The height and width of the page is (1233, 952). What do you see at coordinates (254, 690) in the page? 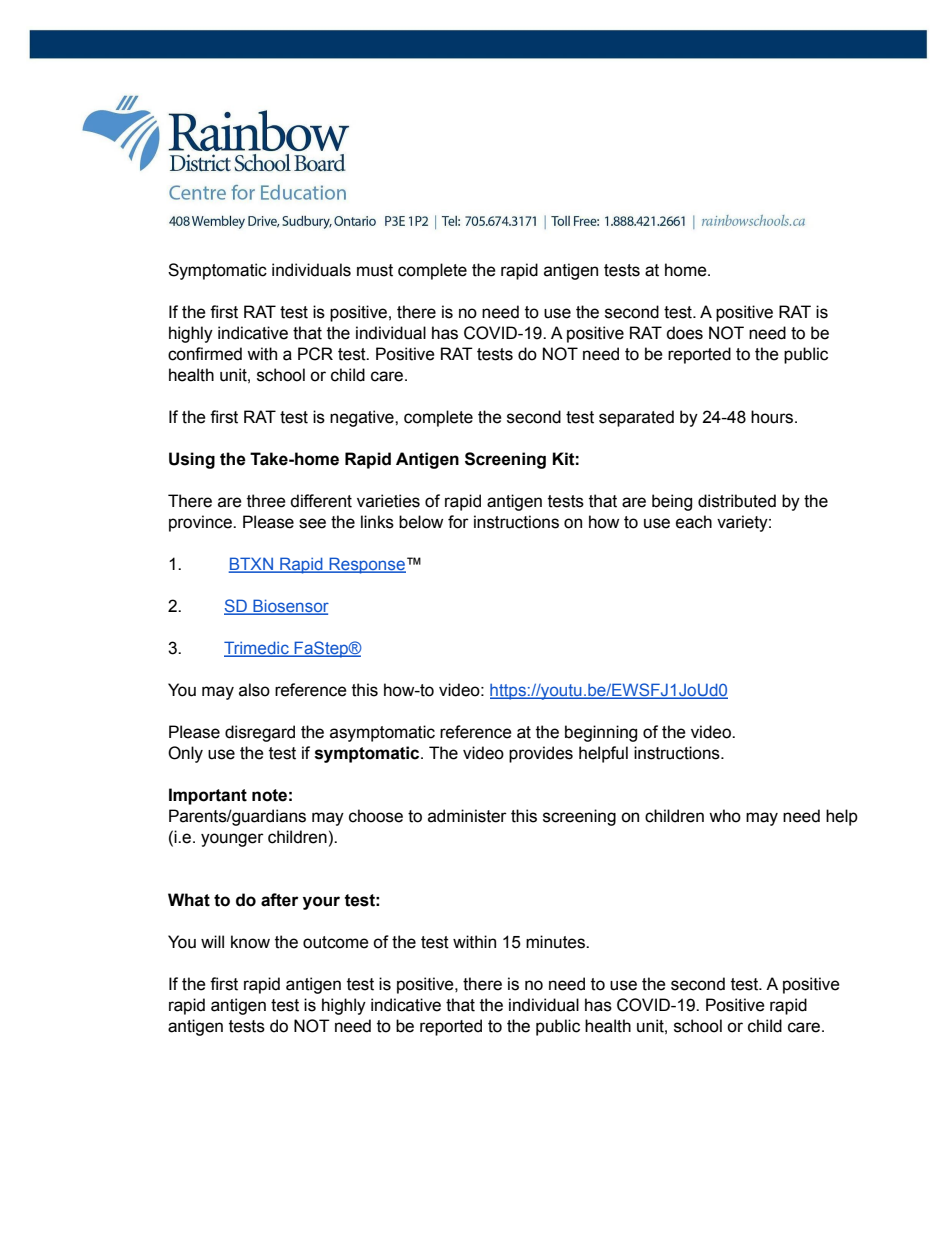
I see `also` at bounding box center [254, 690].
